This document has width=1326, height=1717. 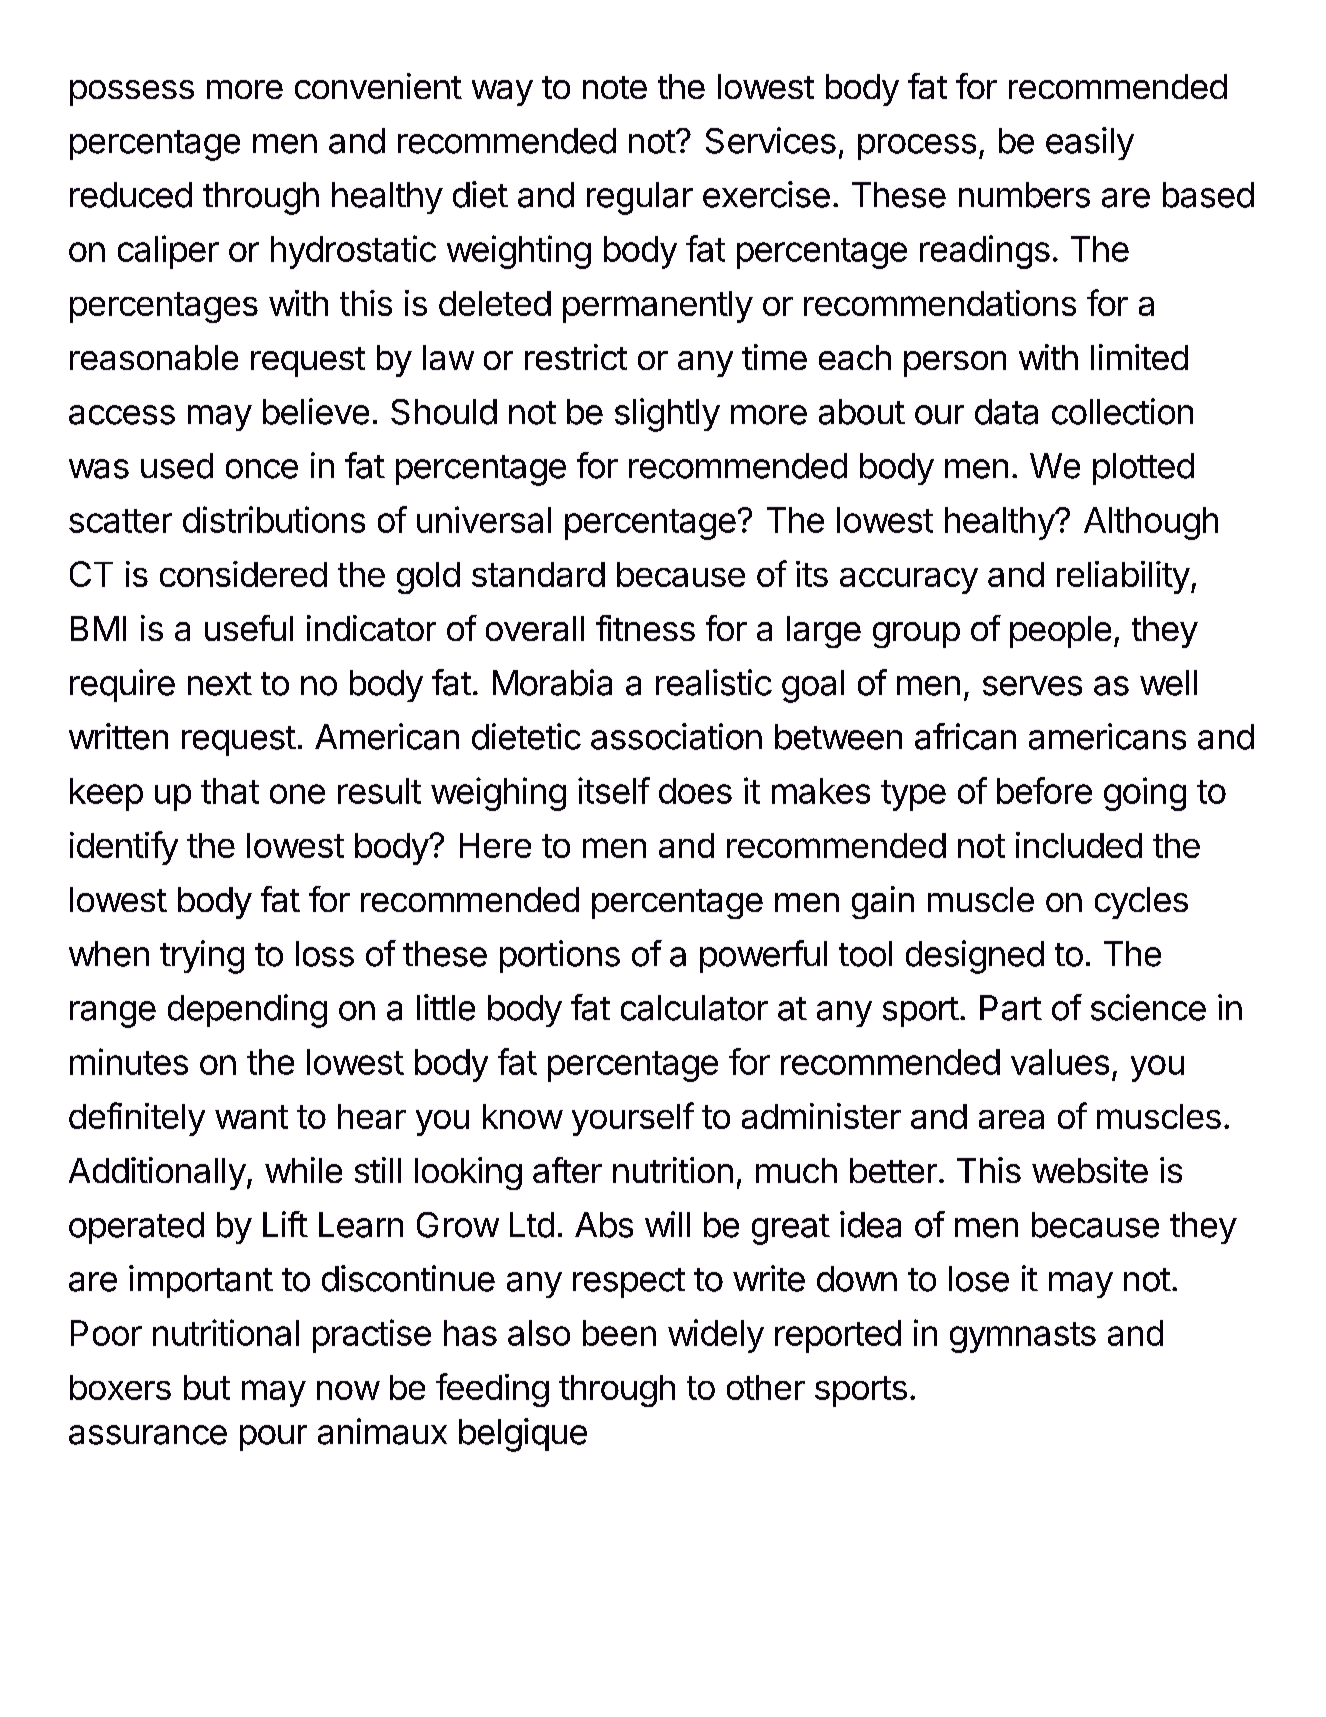 What do you see at coordinates (273, 1438) in the document?
I see `pour` at bounding box center [273, 1438].
